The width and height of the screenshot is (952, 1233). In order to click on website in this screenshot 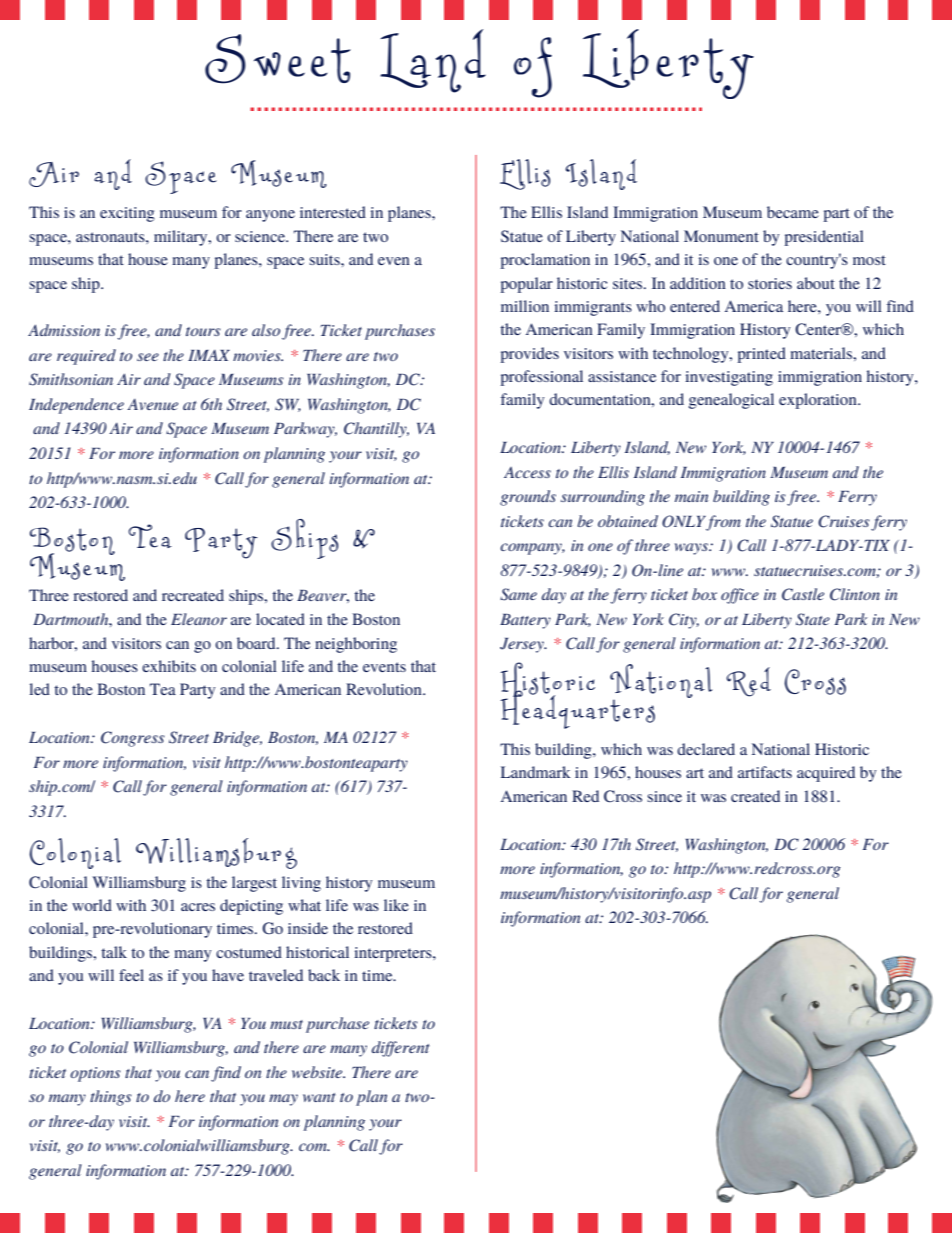, I will do `click(318, 1072)`.
